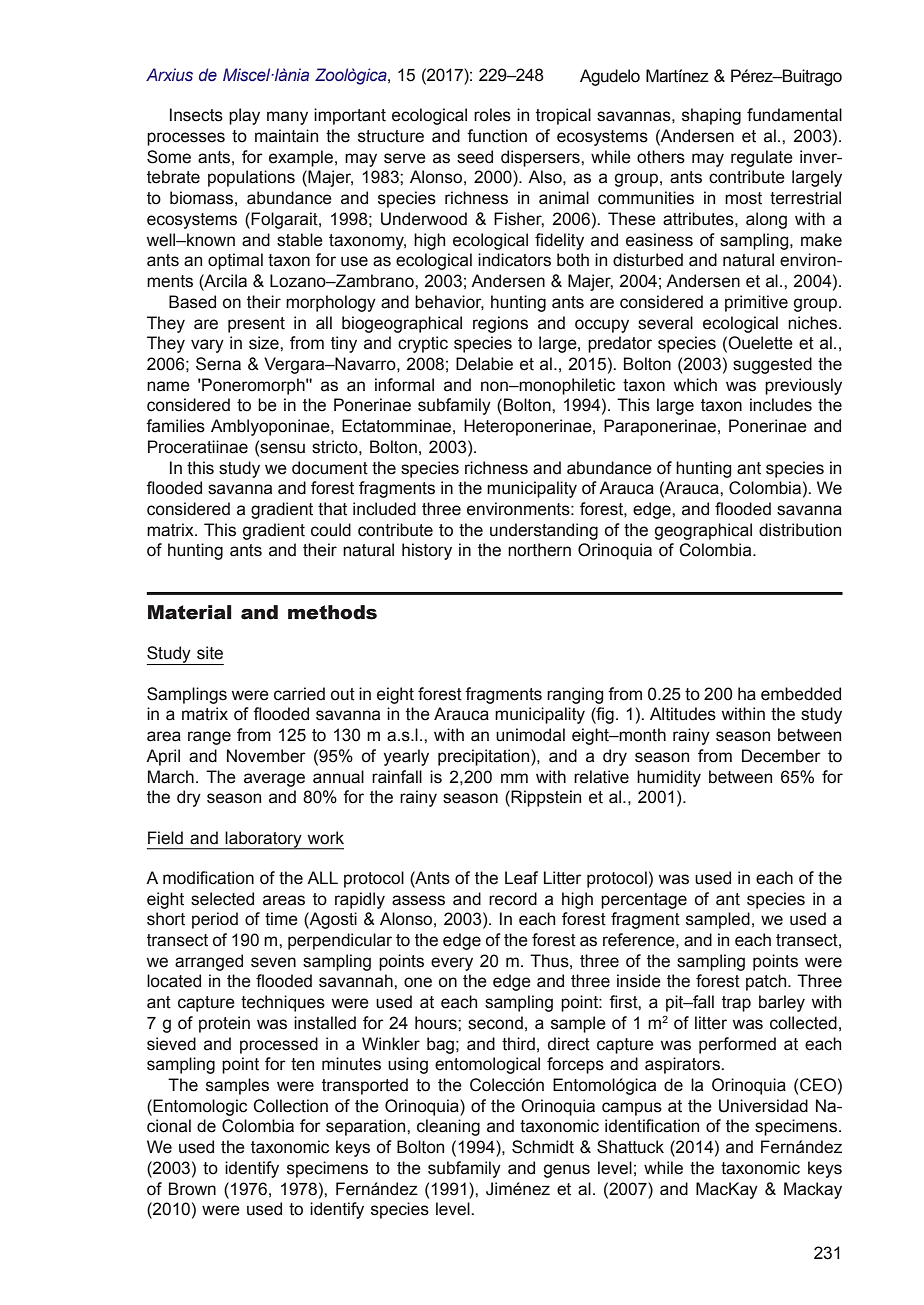 This screenshot has width=924, height=1305. I want to click on regulate, so click(762, 158).
